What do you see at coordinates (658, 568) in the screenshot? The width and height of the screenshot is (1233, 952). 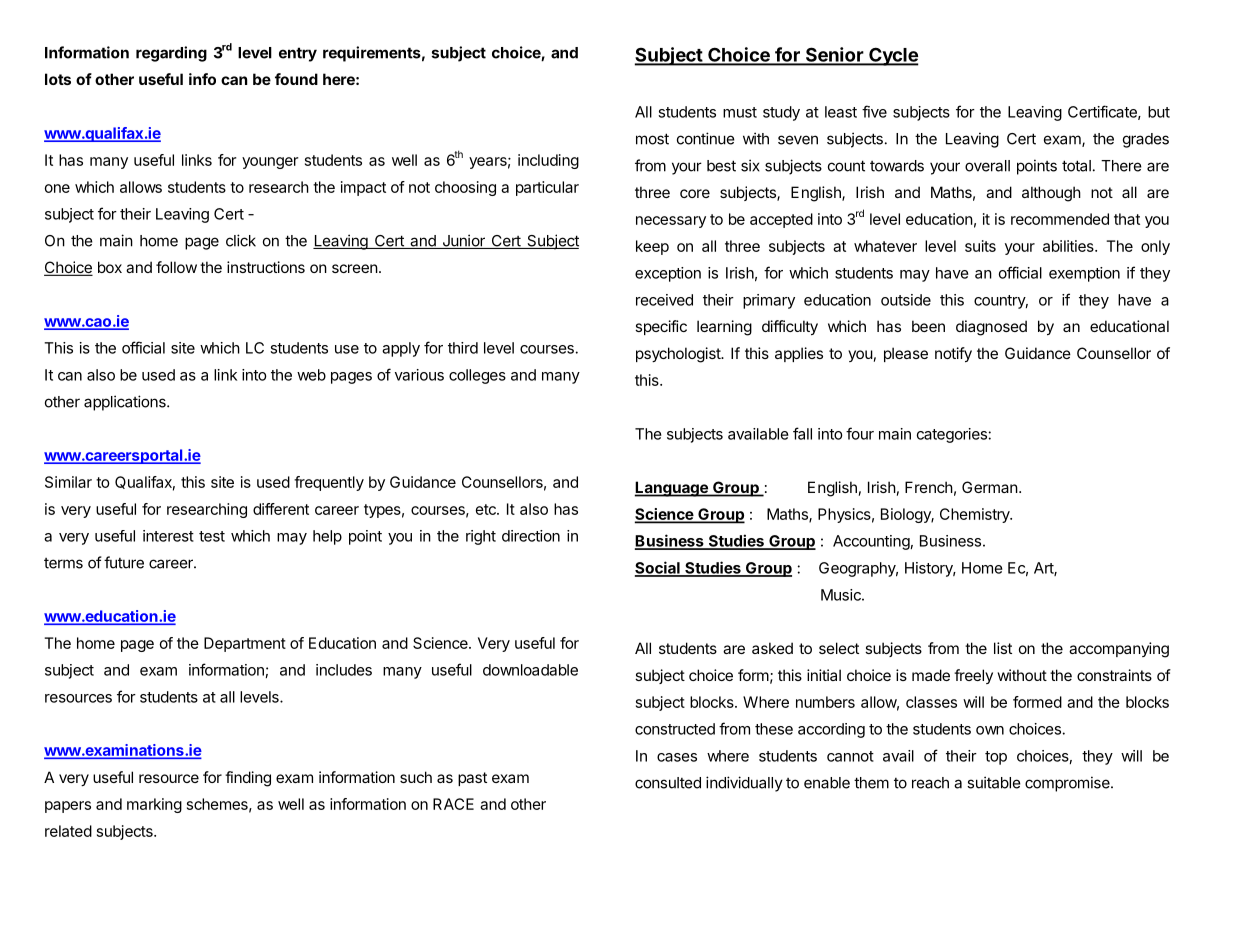 I see `Social` at bounding box center [658, 568].
